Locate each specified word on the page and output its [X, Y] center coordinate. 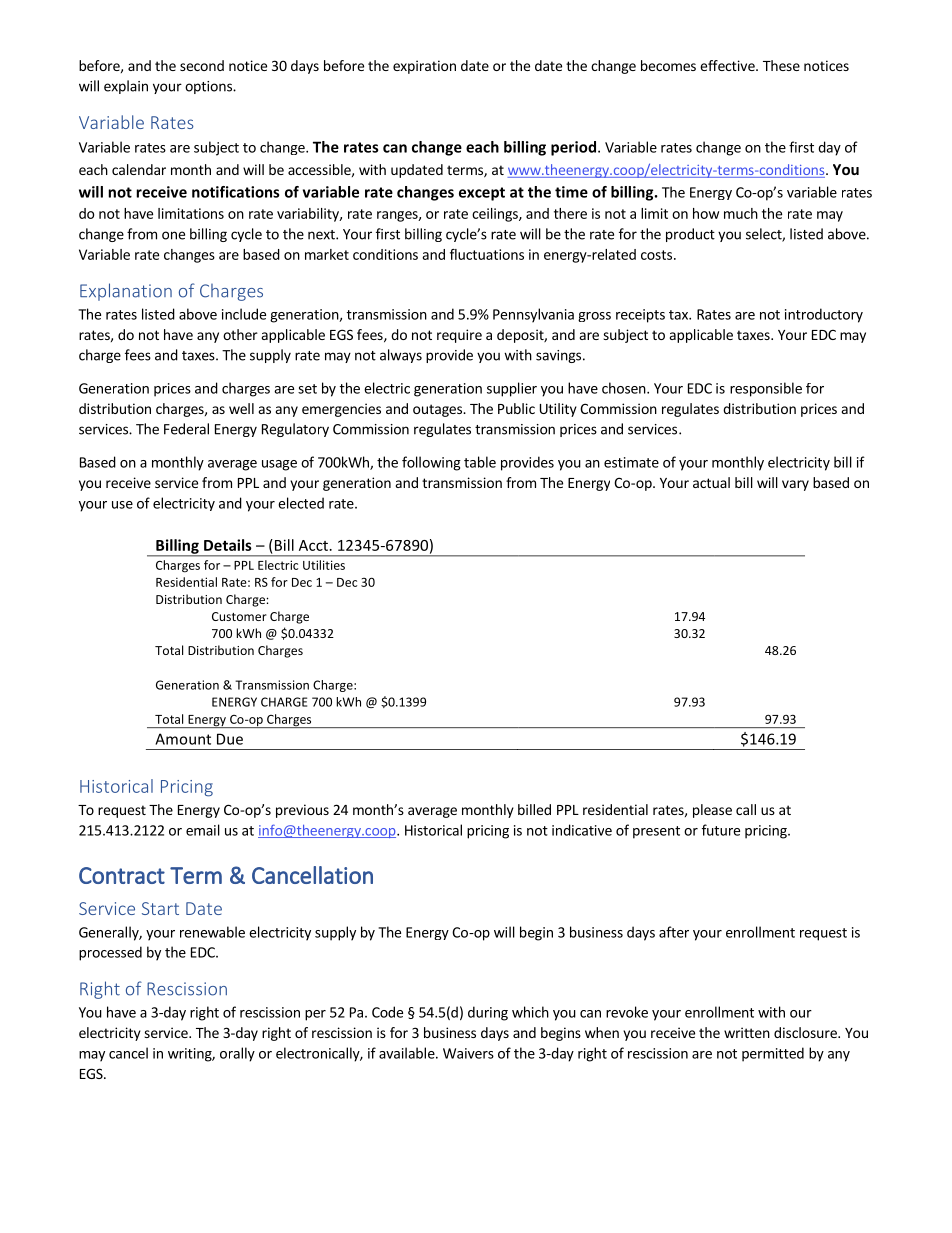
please [712, 811]
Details [228, 545]
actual [711, 482]
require [459, 336]
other [240, 334]
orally [237, 1054]
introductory [824, 315]
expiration [424, 67]
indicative [582, 830]
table [480, 462]
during [488, 1013]
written [747, 1032]
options [209, 87]
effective [728, 65]
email [203, 830]
